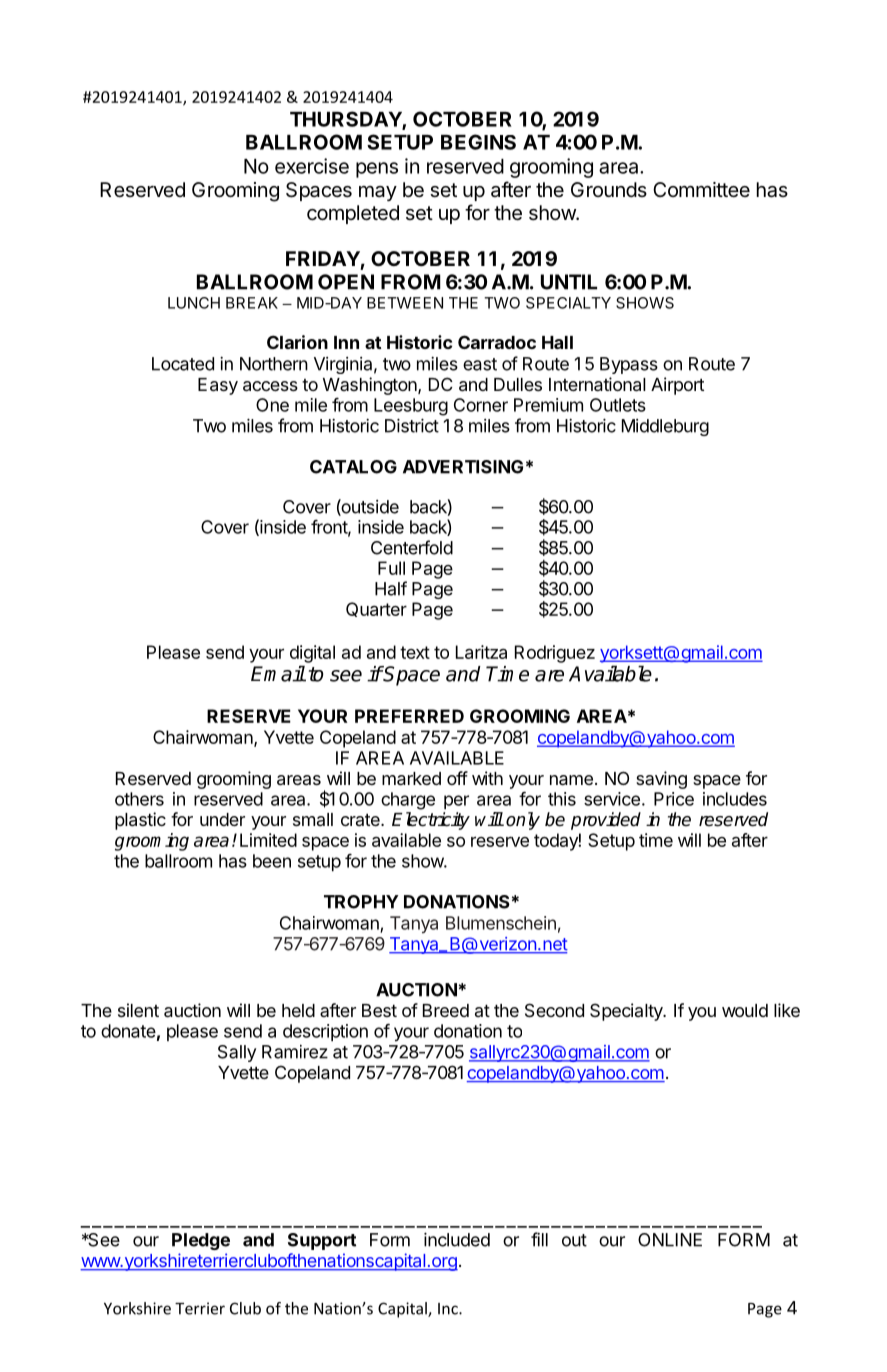 This image has width=887, height=1372. What do you see at coordinates (272, 405) in the image?
I see `One` at bounding box center [272, 405].
